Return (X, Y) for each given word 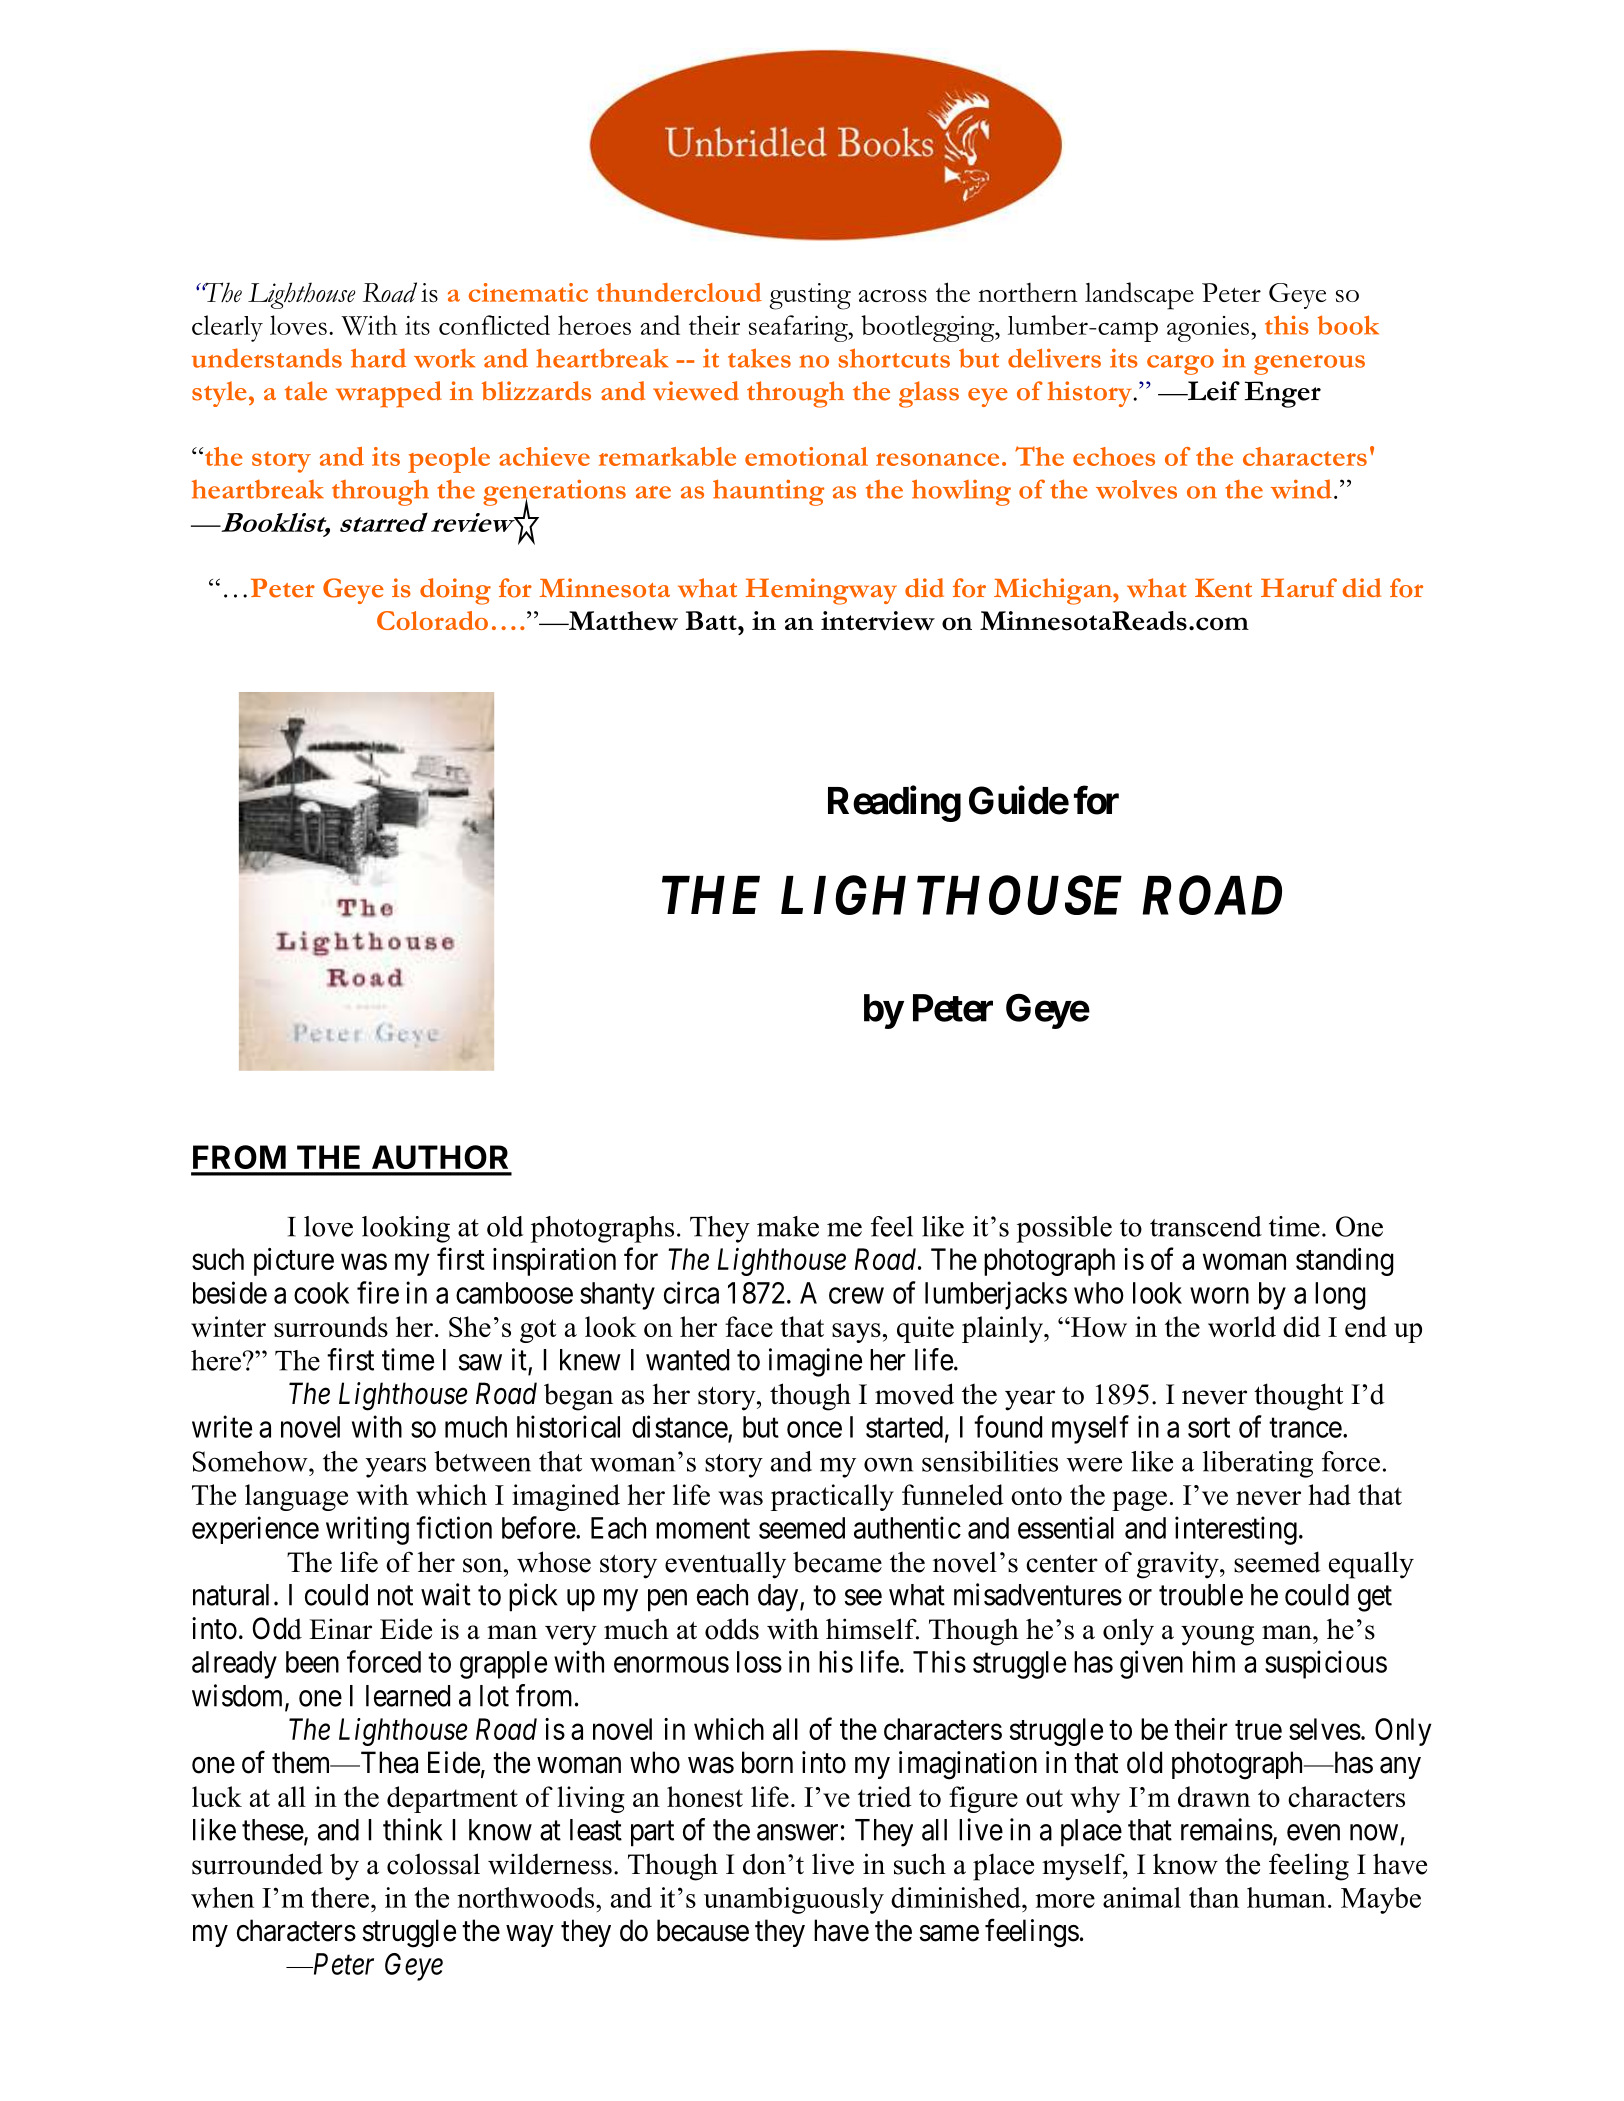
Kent (1223, 588)
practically (832, 1497)
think (412, 1829)
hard (378, 358)
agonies (1208, 329)
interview (878, 621)
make (788, 1226)
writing (367, 1530)
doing (455, 591)
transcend (1206, 1226)
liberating (1258, 1464)
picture (294, 1262)
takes (759, 358)
